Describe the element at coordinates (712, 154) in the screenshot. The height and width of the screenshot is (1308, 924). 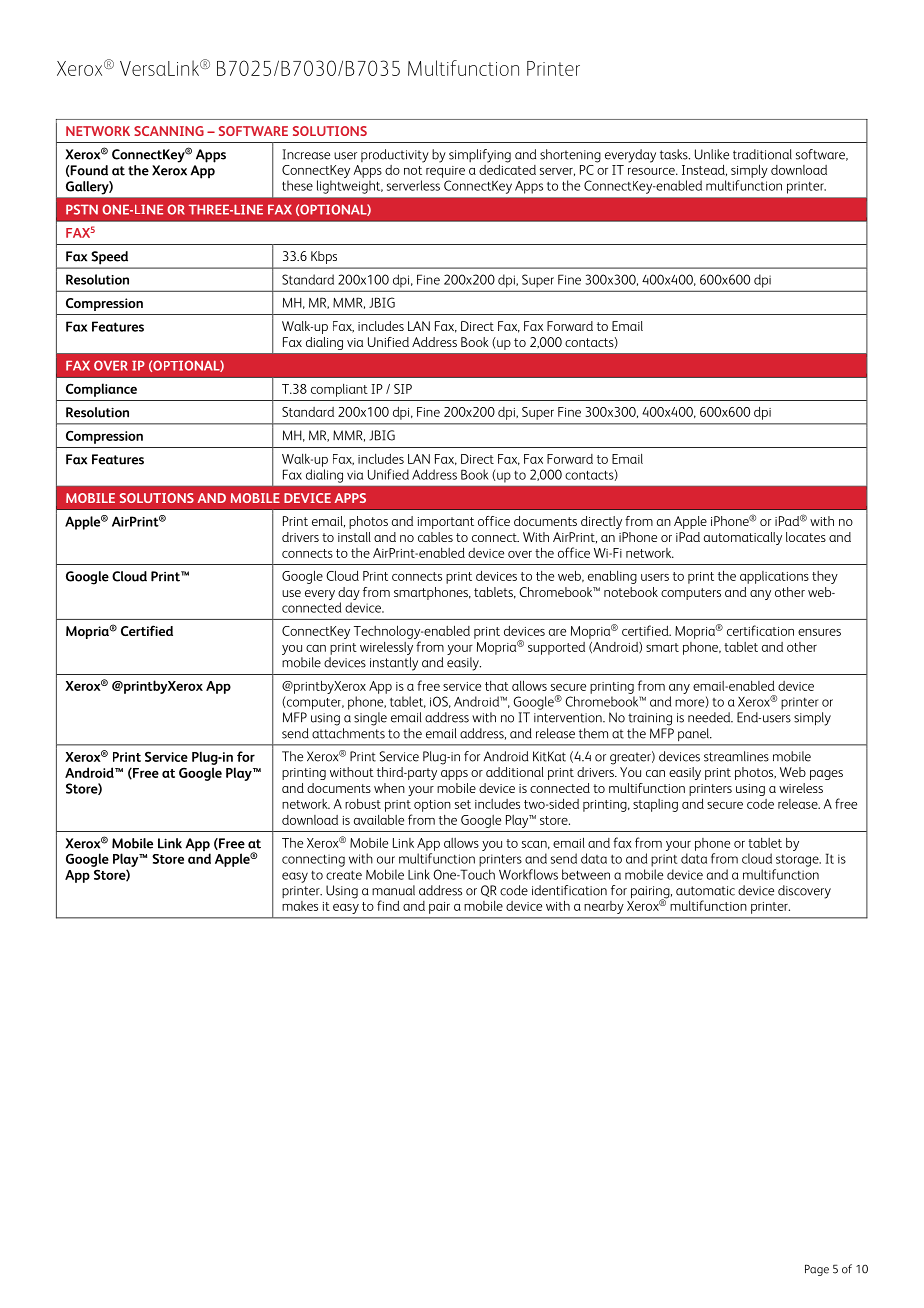
I see `Unlike` at that location.
